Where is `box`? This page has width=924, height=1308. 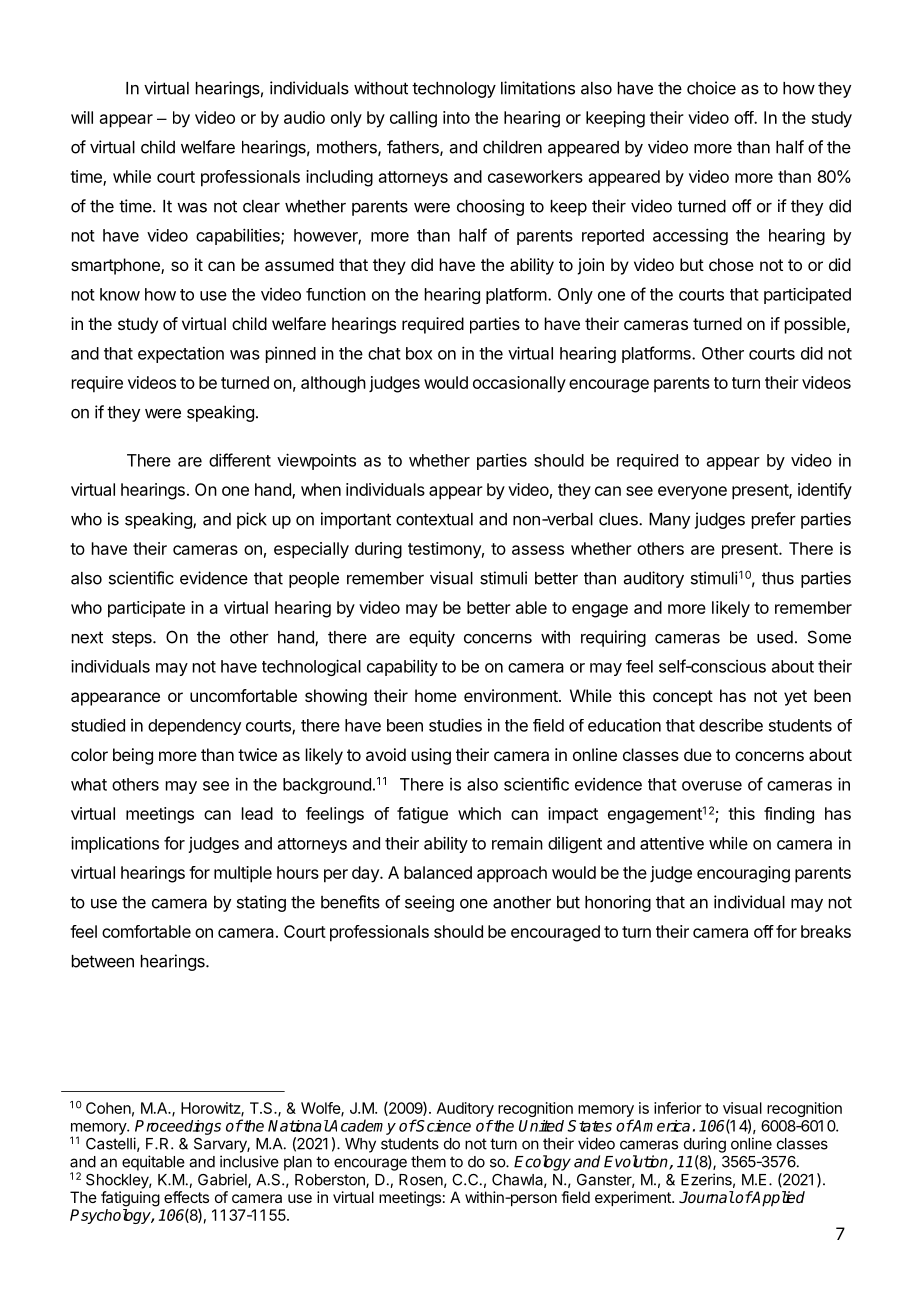
box is located at coordinates (419, 353).
